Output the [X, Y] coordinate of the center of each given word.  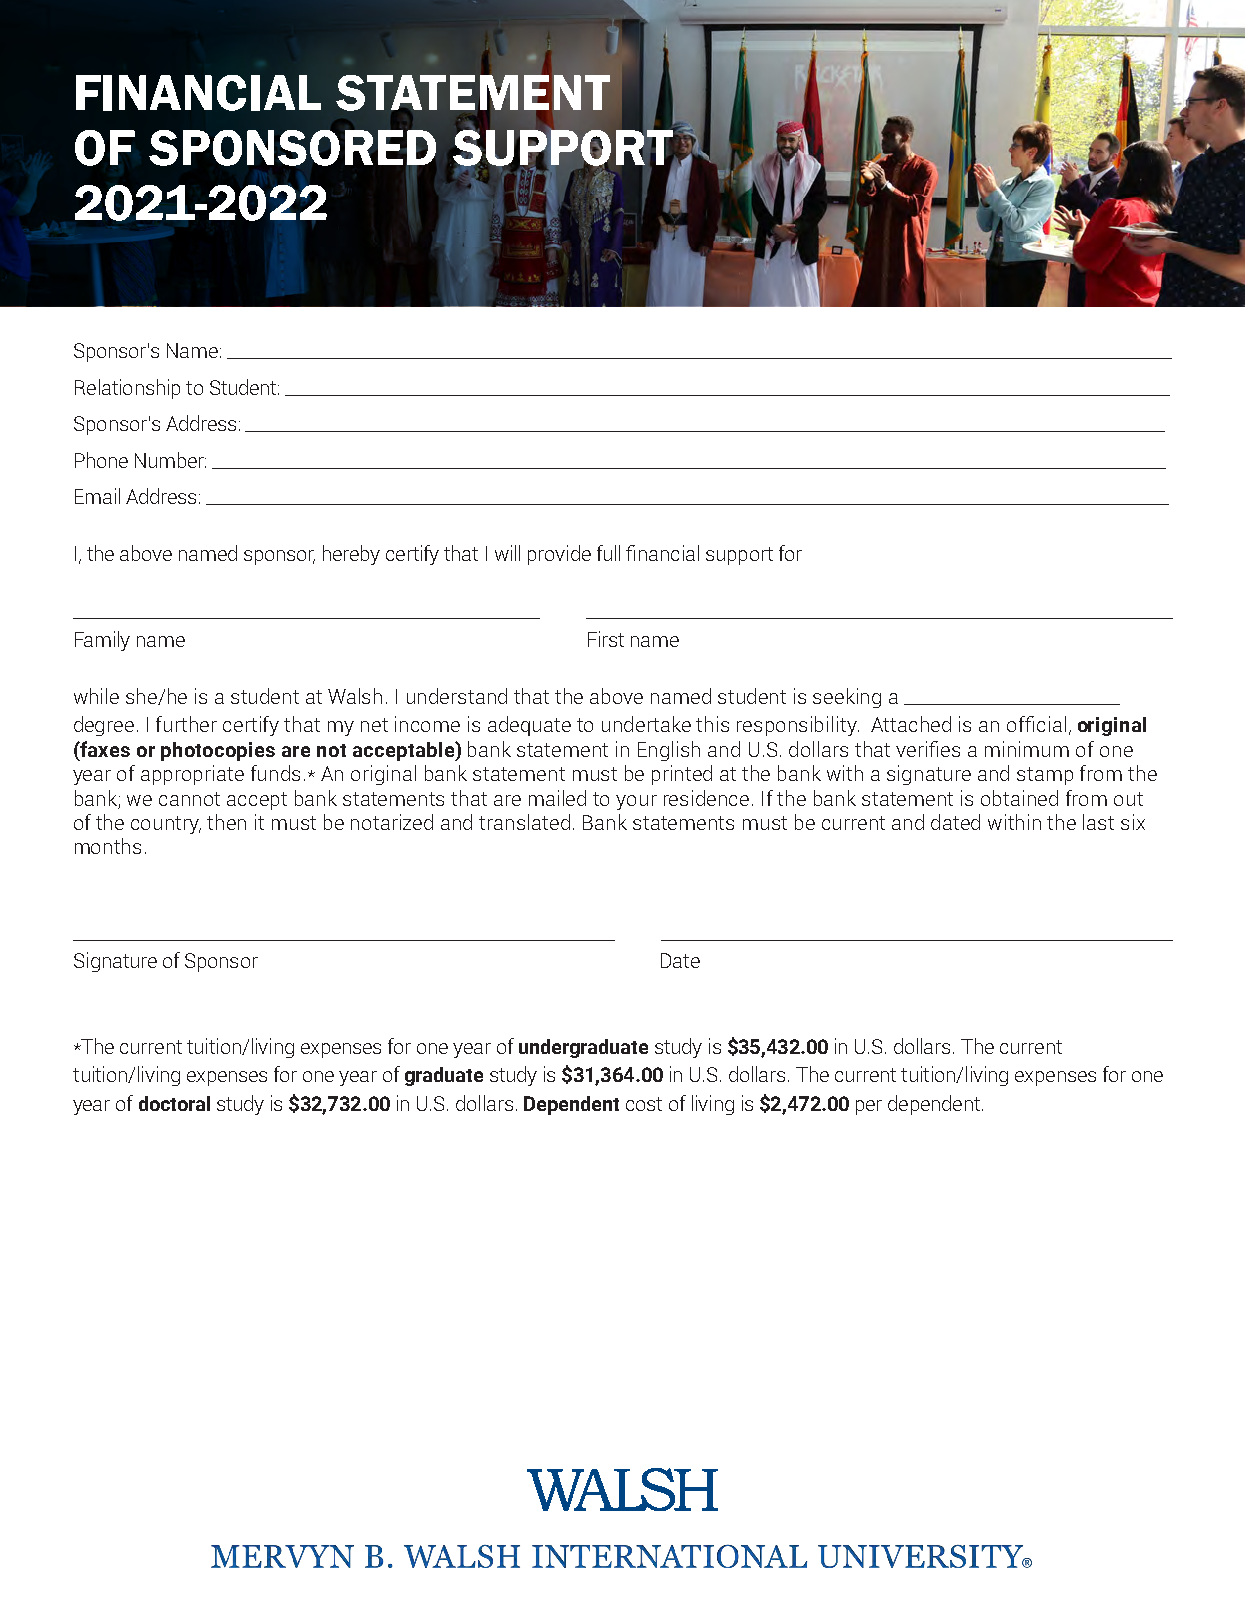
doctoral [174, 1103]
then [226, 822]
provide [559, 555]
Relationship [127, 389]
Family [102, 641]
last [1098, 822]
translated [524, 822]
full [608, 553]
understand [457, 696]
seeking [847, 698]
